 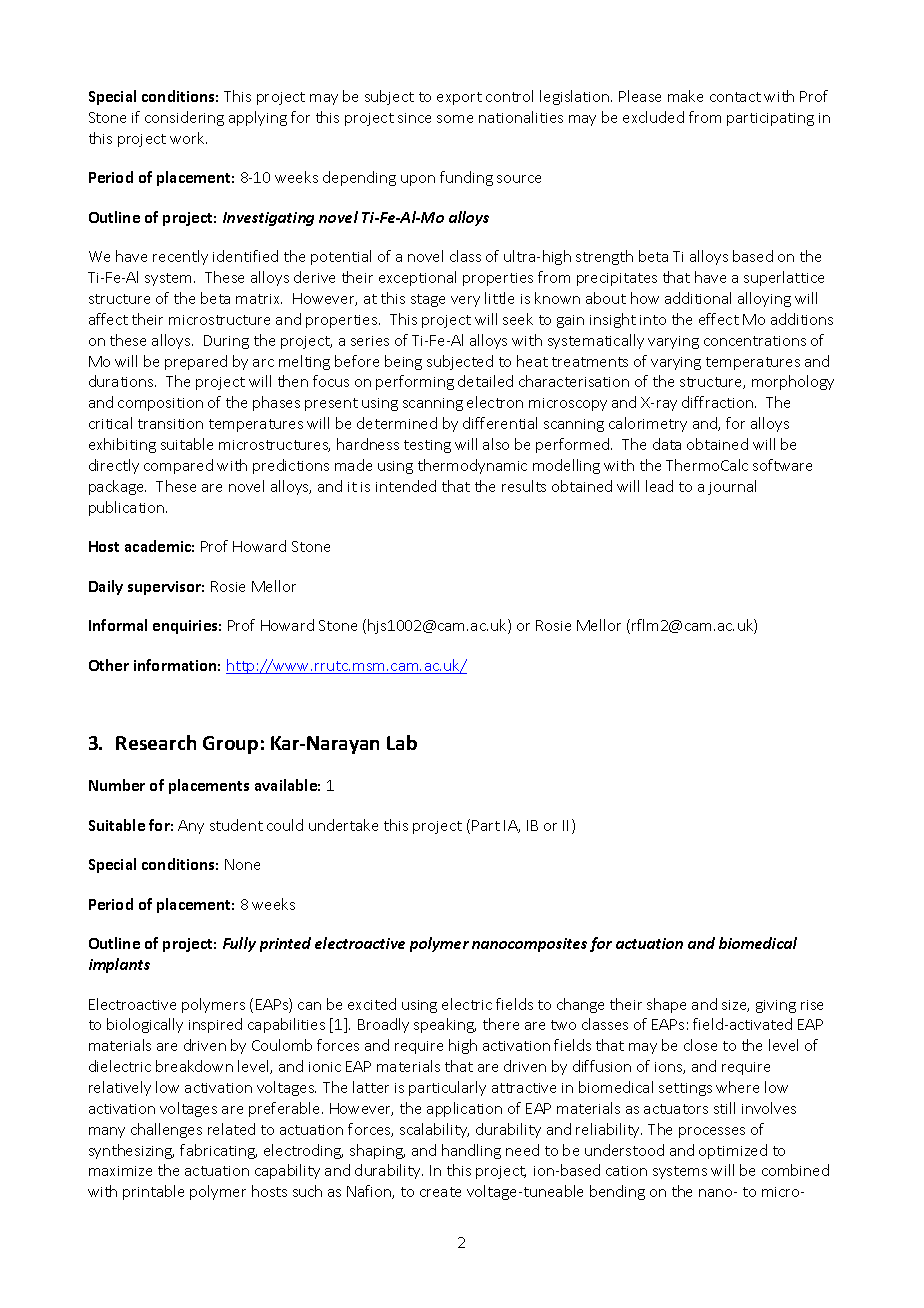 I want to click on speaking, so click(x=445, y=1025).
